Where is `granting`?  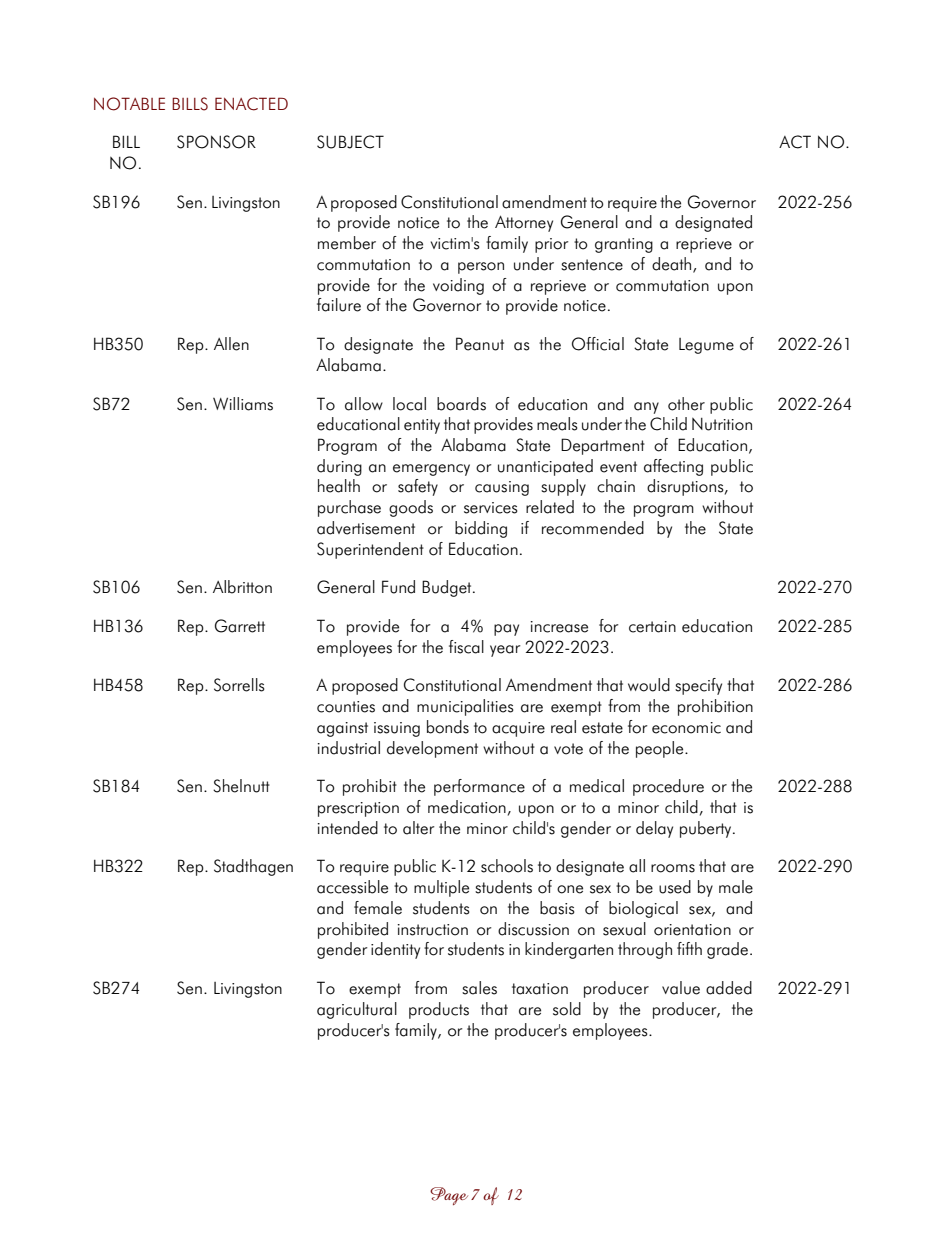 granting is located at coordinates (624, 245).
